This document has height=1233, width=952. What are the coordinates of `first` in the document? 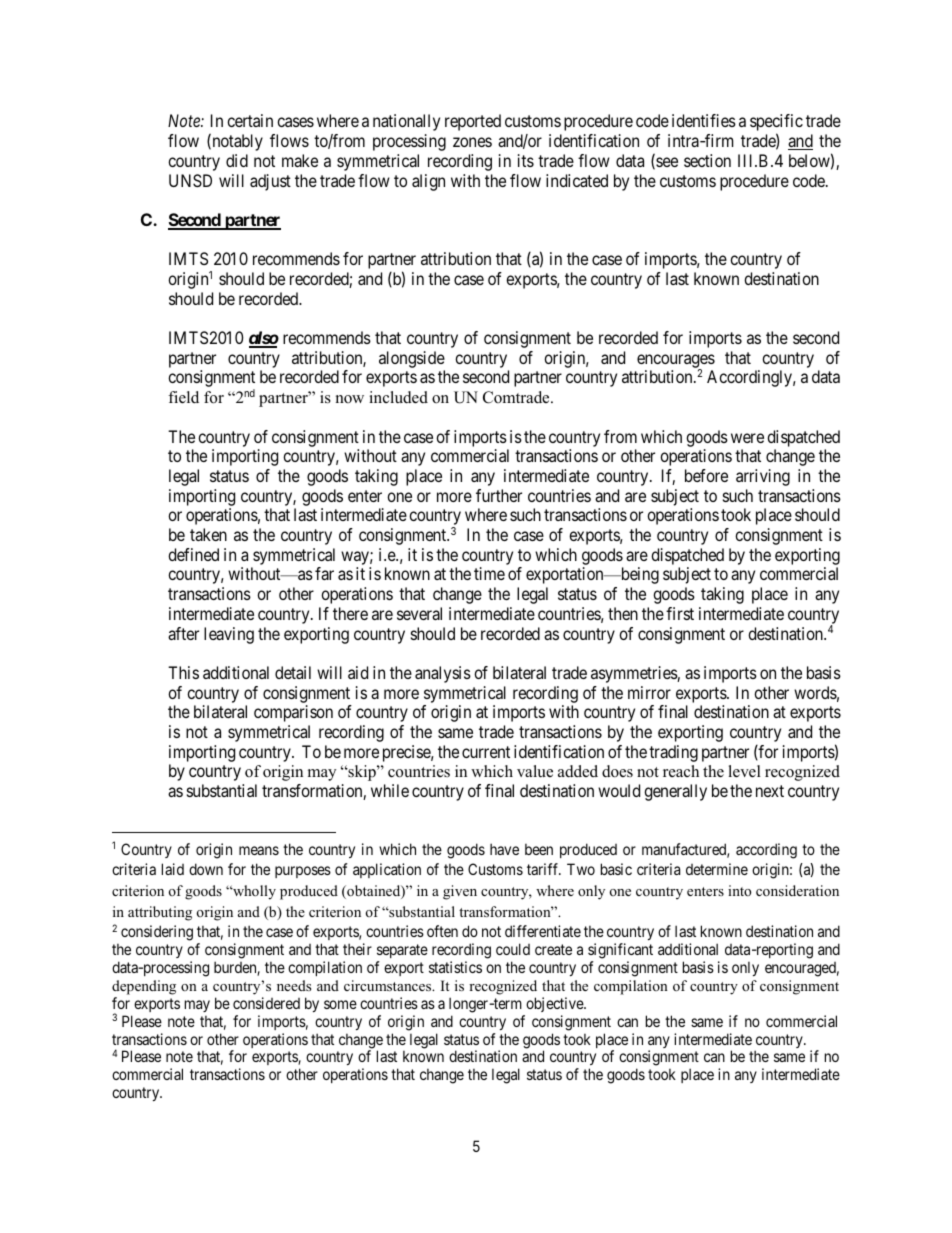 It's located at (680, 613).
